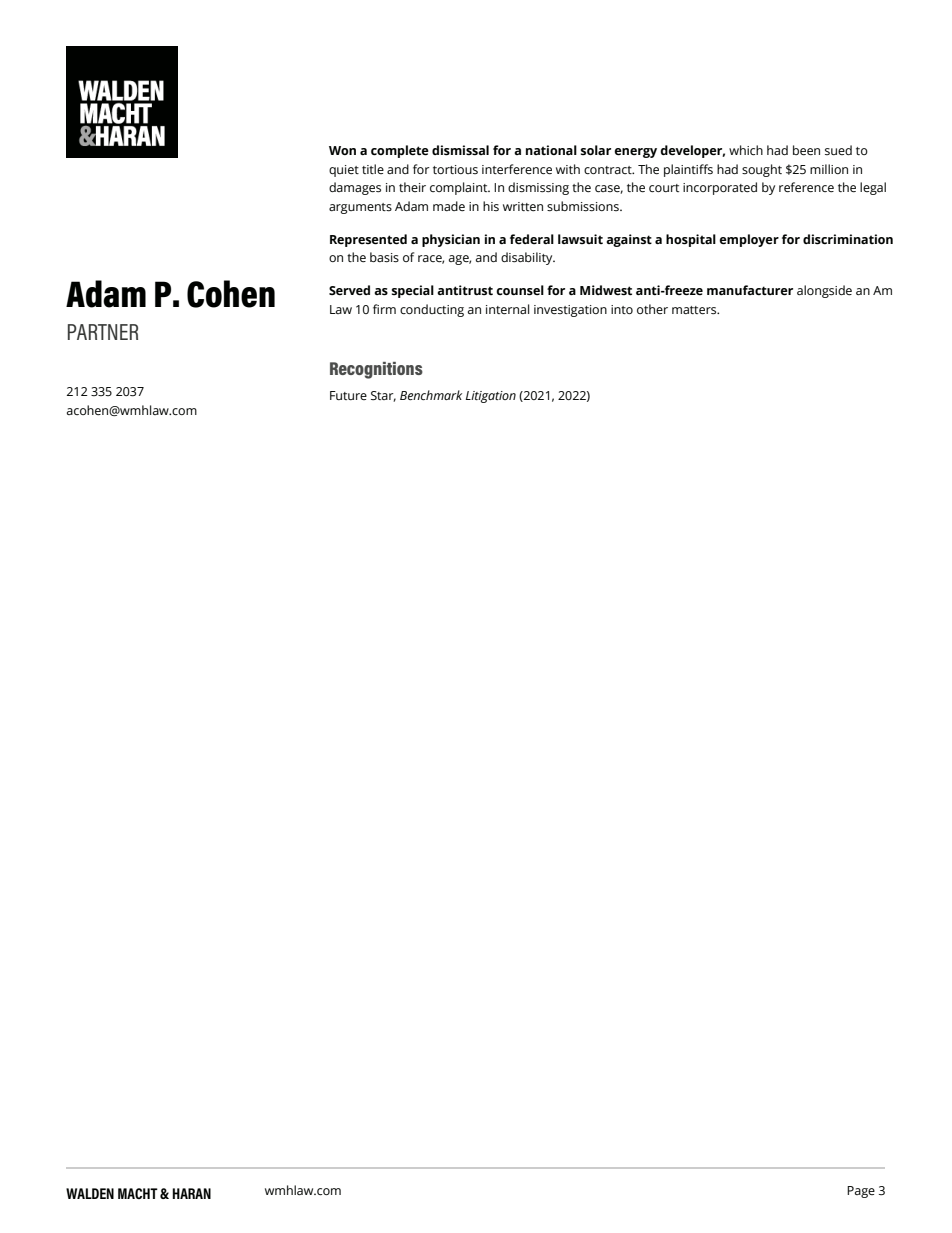  I want to click on Litigation, so click(491, 397).
